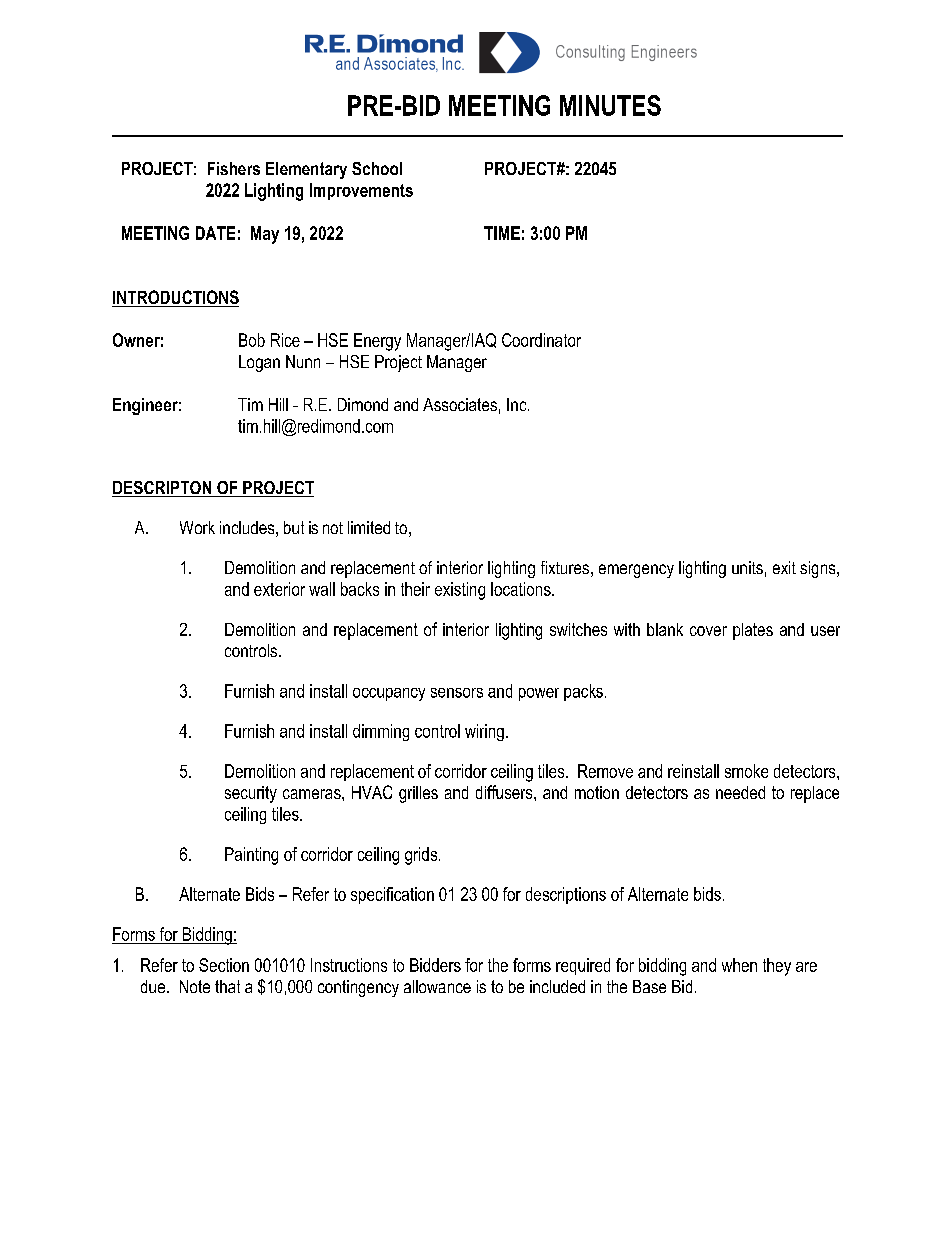 Image resolution: width=952 pixels, height=1233 pixels. Describe the element at coordinates (739, 965) in the document. I see `when` at that location.
